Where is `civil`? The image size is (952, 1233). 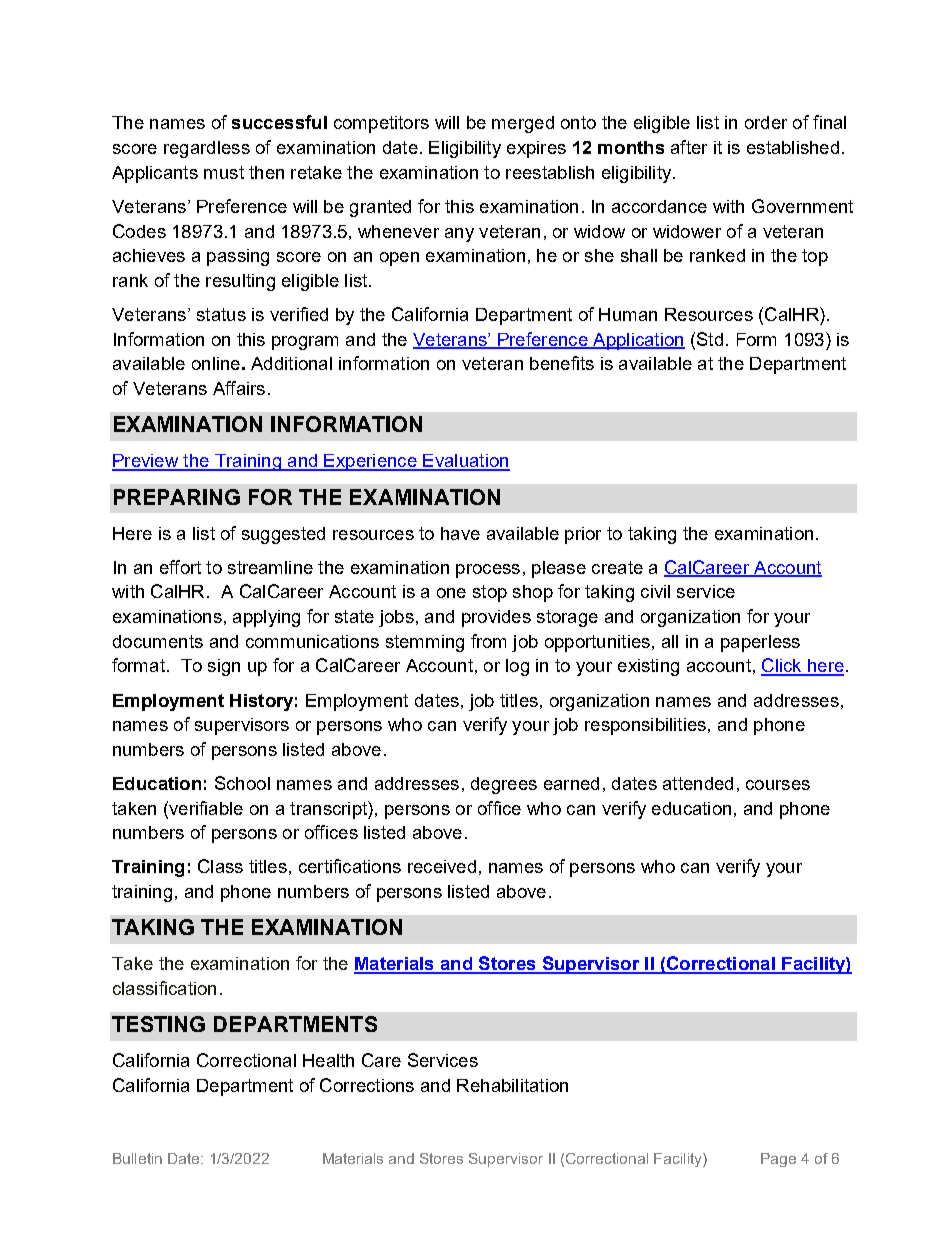
civil is located at coordinates (655, 591).
